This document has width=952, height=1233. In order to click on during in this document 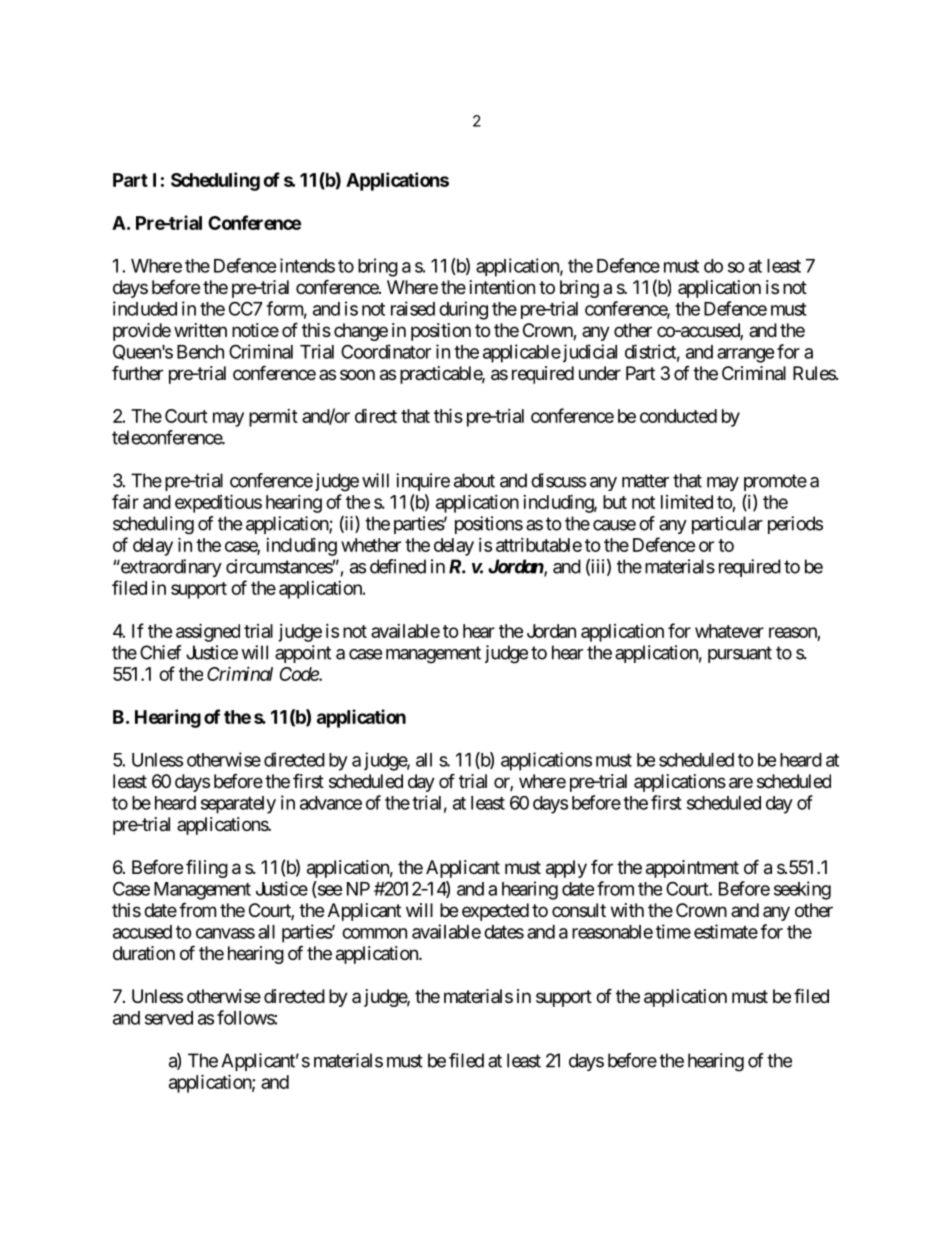, I will do `click(463, 310)`.
